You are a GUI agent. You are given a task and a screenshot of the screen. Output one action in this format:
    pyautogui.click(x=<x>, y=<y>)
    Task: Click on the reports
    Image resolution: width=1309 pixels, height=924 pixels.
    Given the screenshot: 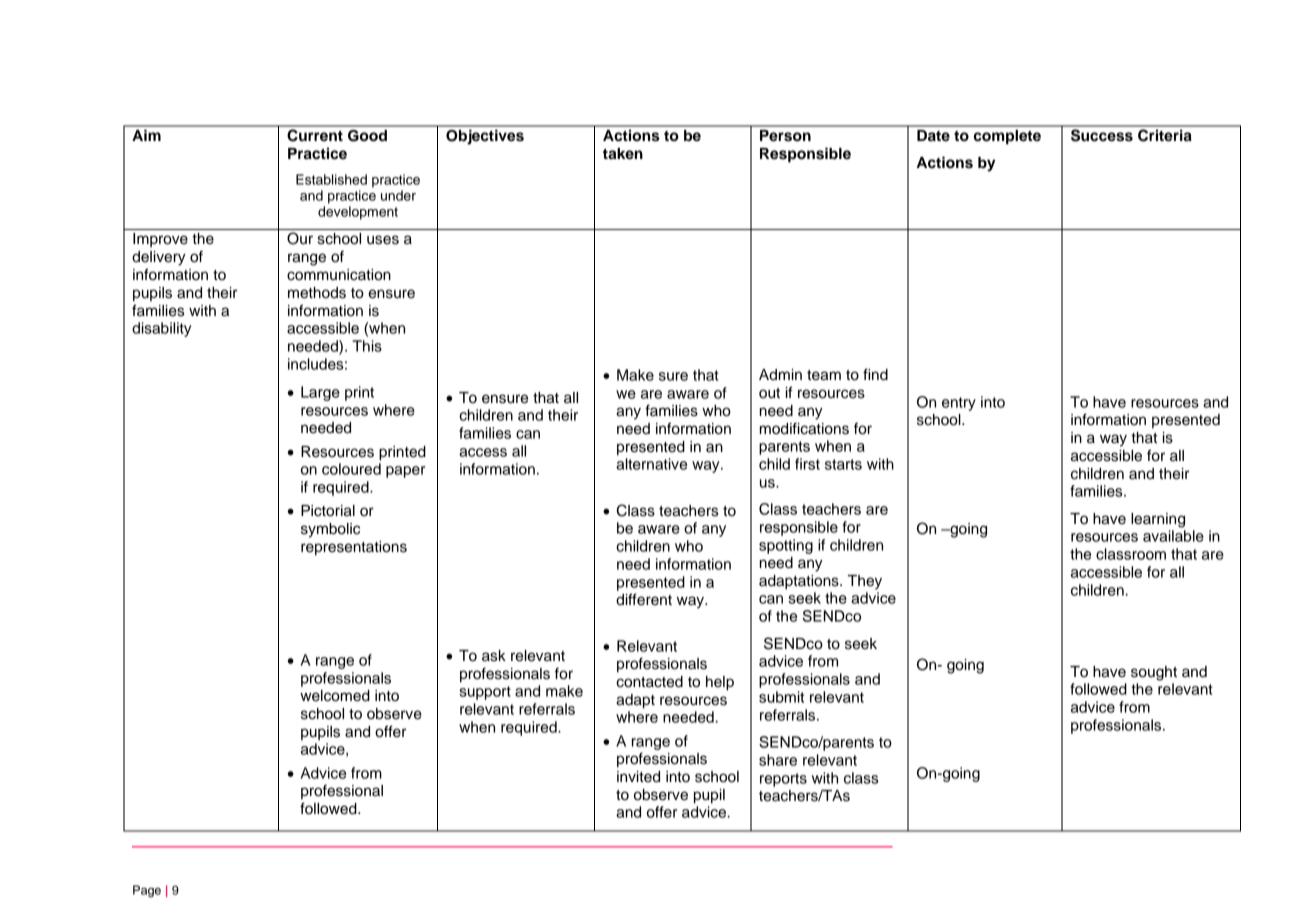 What is the action you would take?
    pyautogui.click(x=783, y=780)
